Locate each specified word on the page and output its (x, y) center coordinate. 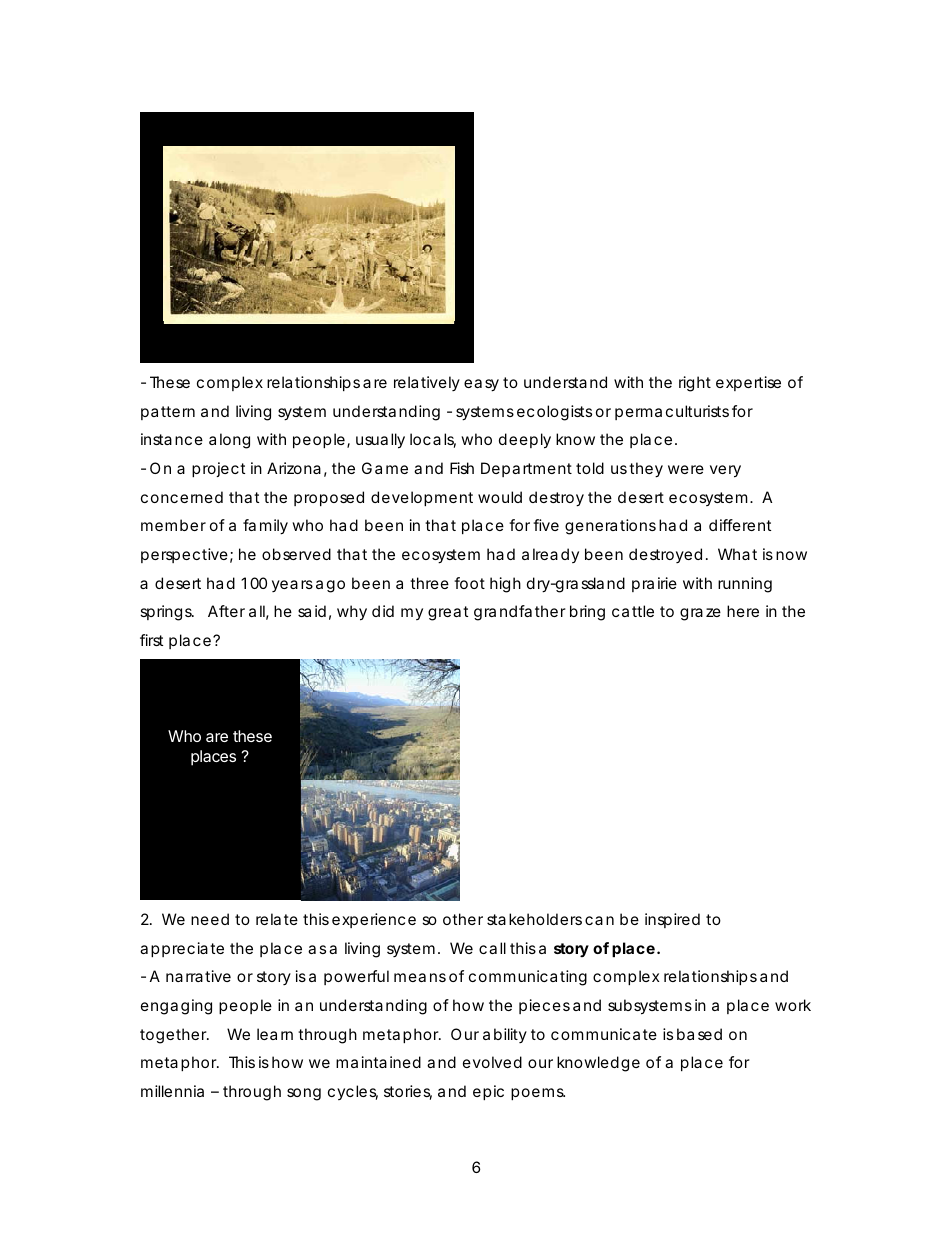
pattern (168, 413)
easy (481, 385)
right (695, 384)
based (699, 1034)
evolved (492, 1062)
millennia (172, 1091)
